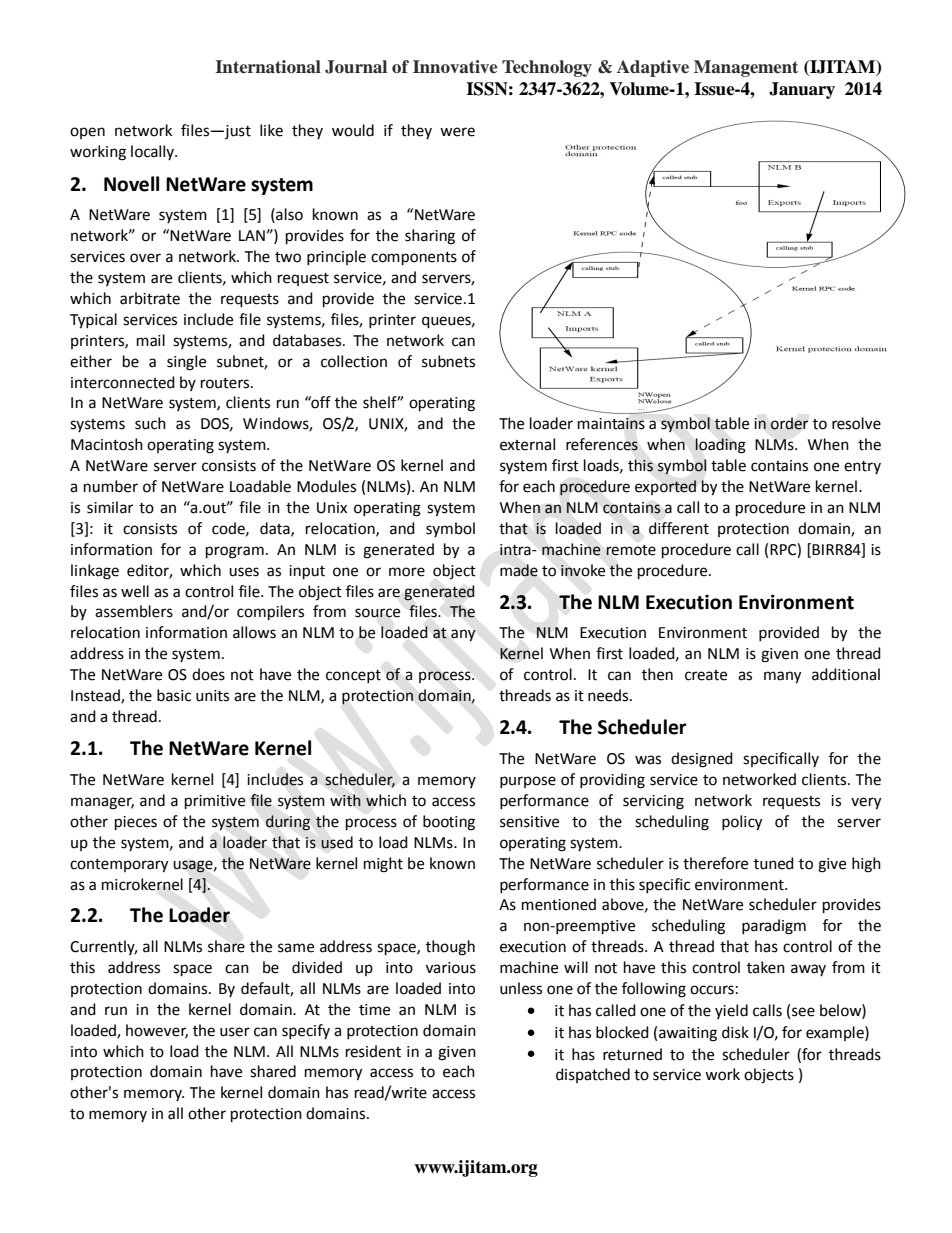 Image resolution: width=952 pixels, height=1233 pixels. Describe the element at coordinates (742, 823) in the screenshot. I see `policy` at that location.
